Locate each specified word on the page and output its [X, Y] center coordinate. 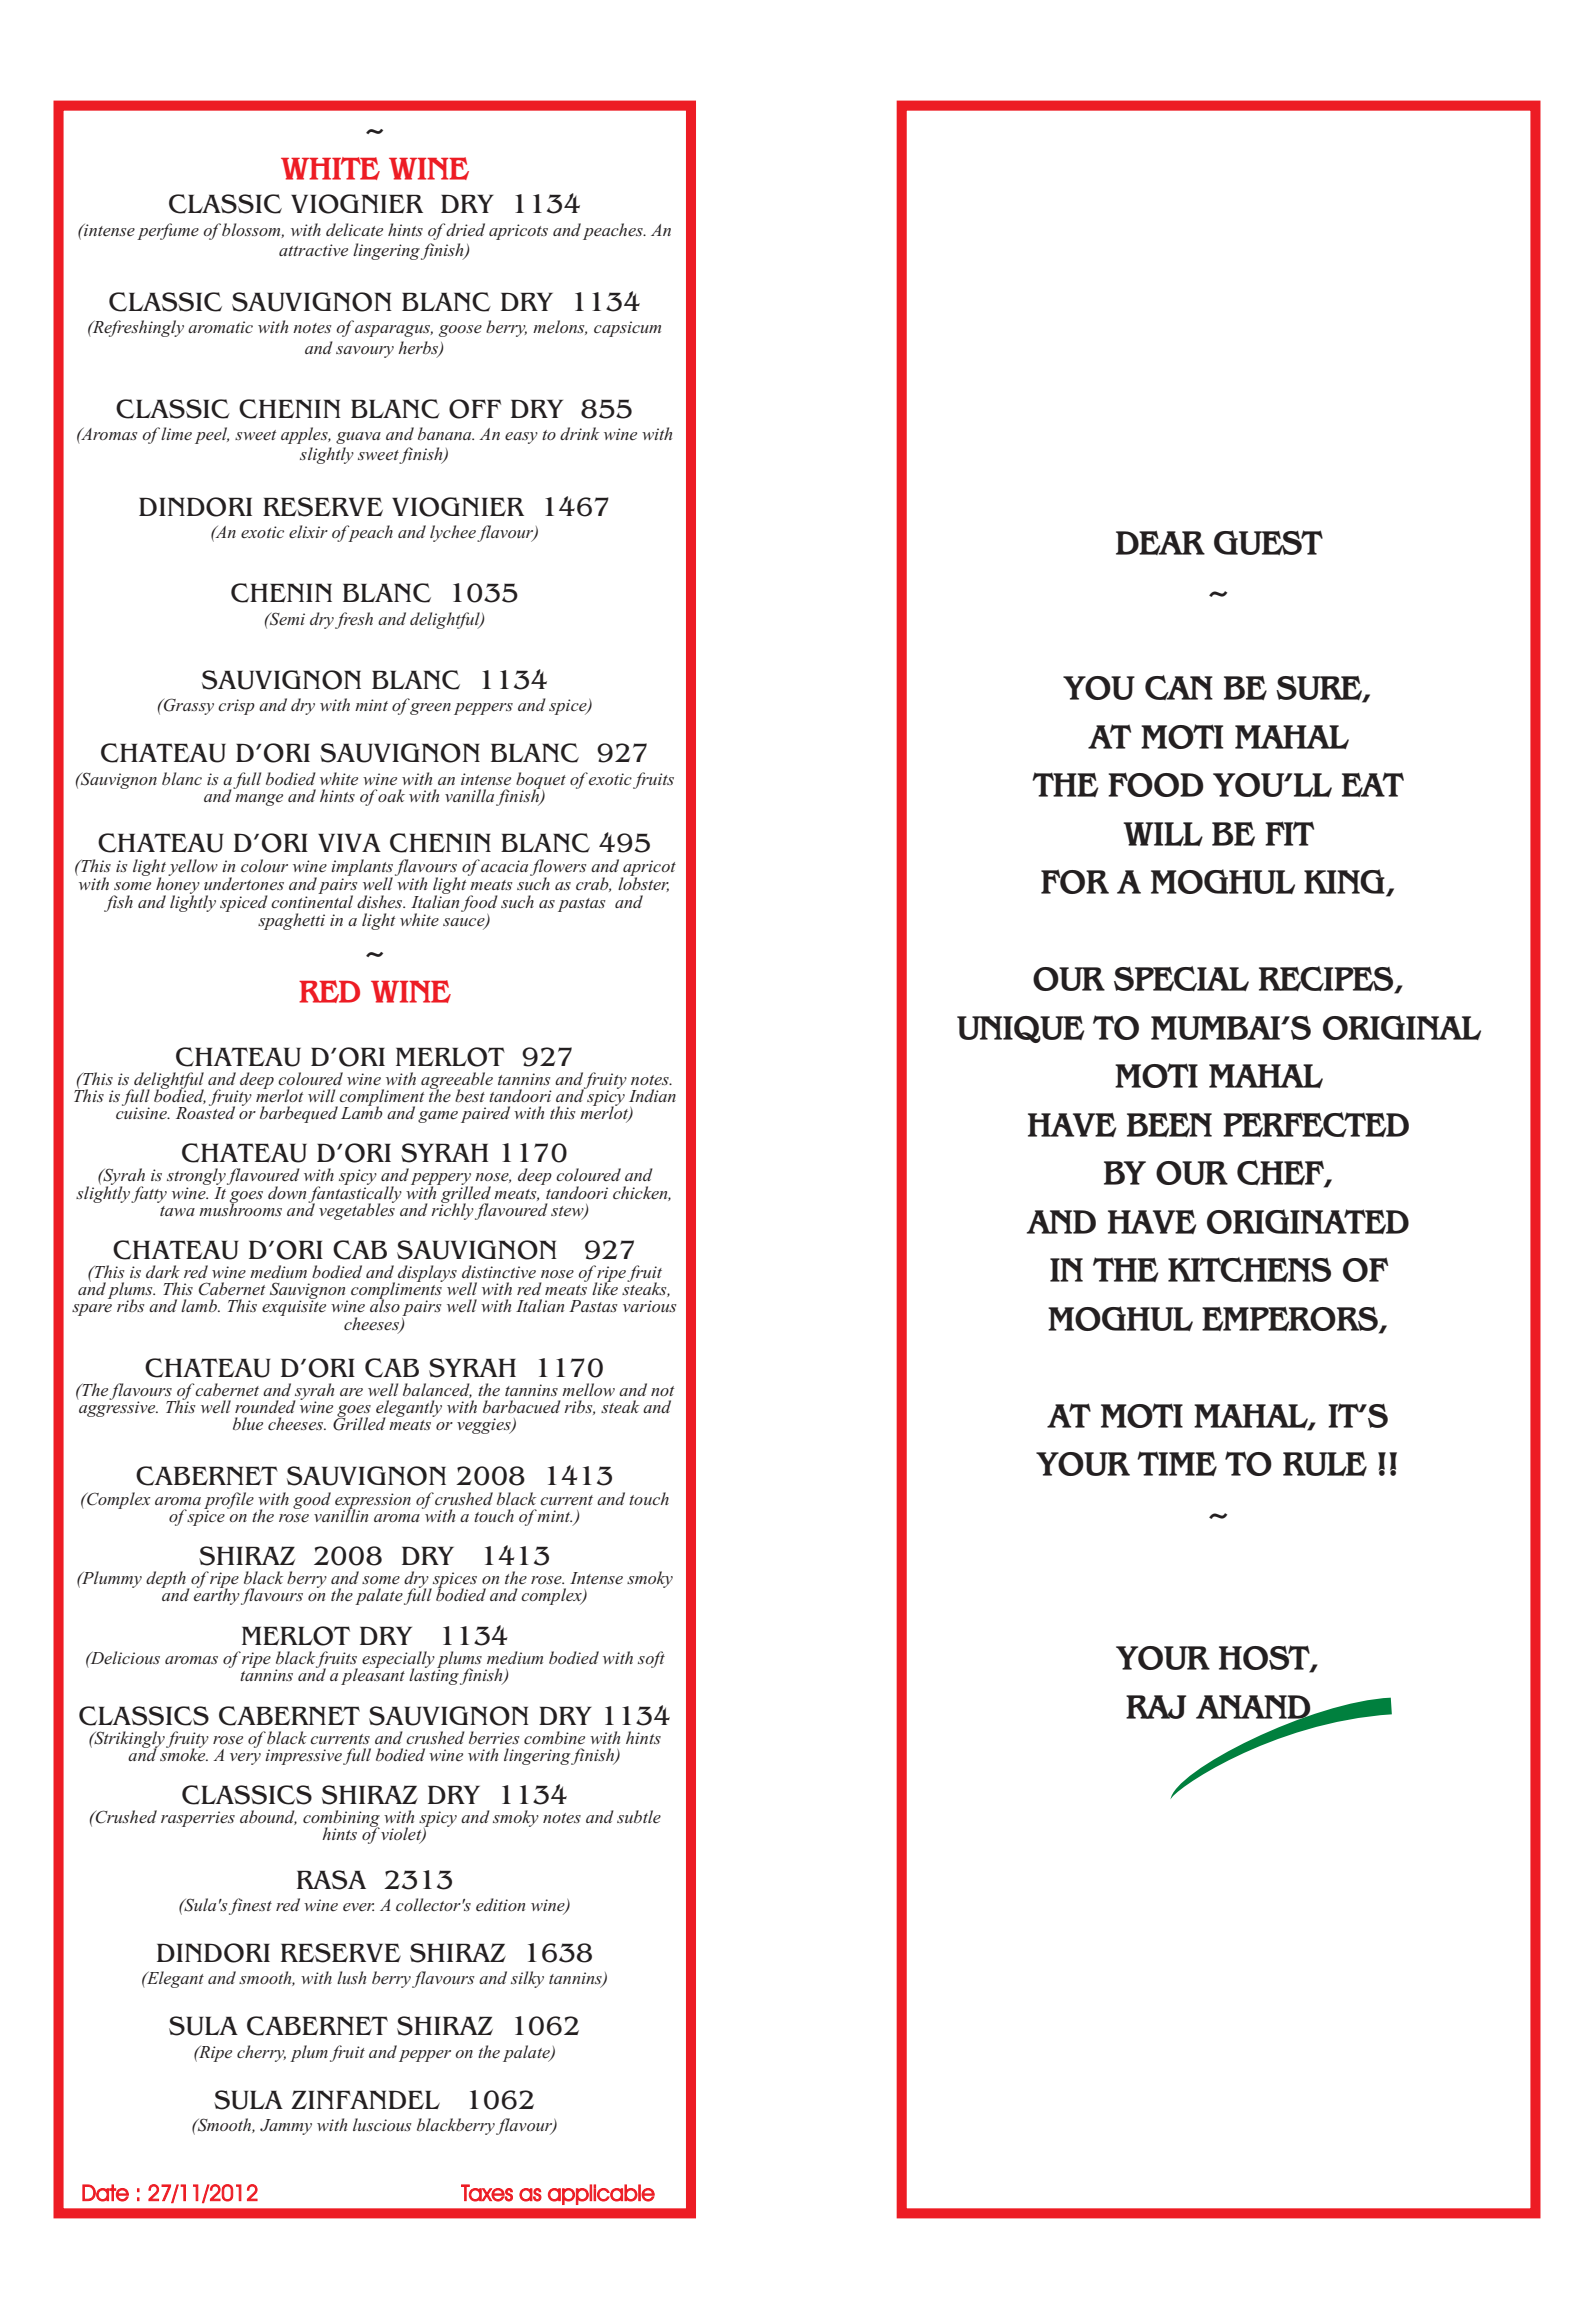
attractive [313, 250]
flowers [558, 868]
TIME [1177, 1463]
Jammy [286, 2127]
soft [651, 1659]
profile [229, 1501]
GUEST [1268, 542]
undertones [244, 883]
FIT [1289, 833]
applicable [601, 2194]
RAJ [1156, 1707]
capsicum [627, 329]
